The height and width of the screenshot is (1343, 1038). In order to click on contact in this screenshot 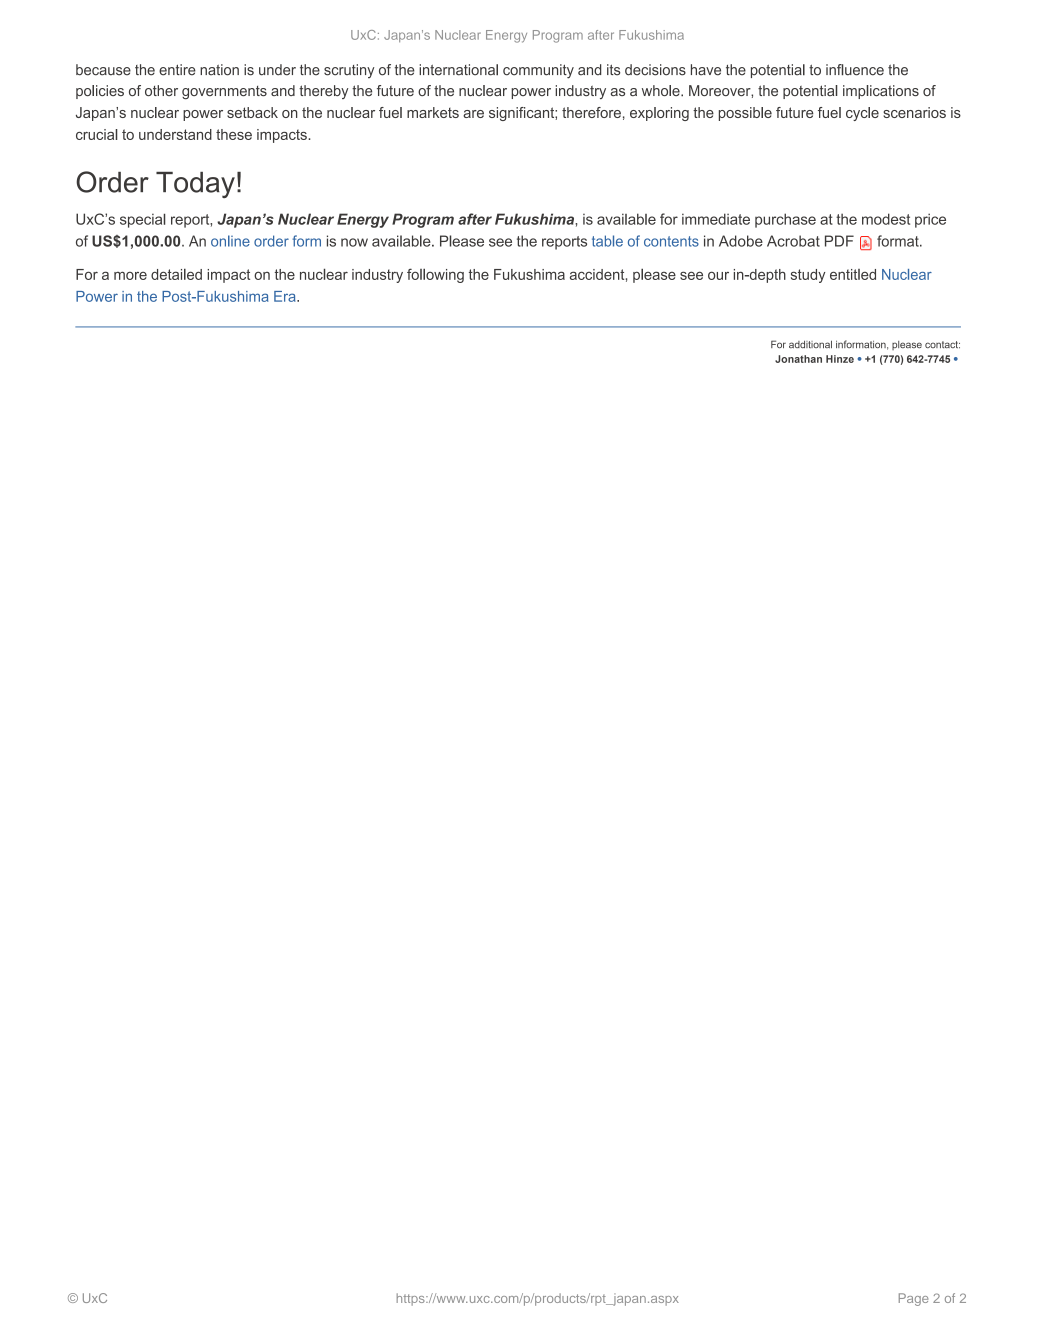, I will do `click(942, 344)`.
